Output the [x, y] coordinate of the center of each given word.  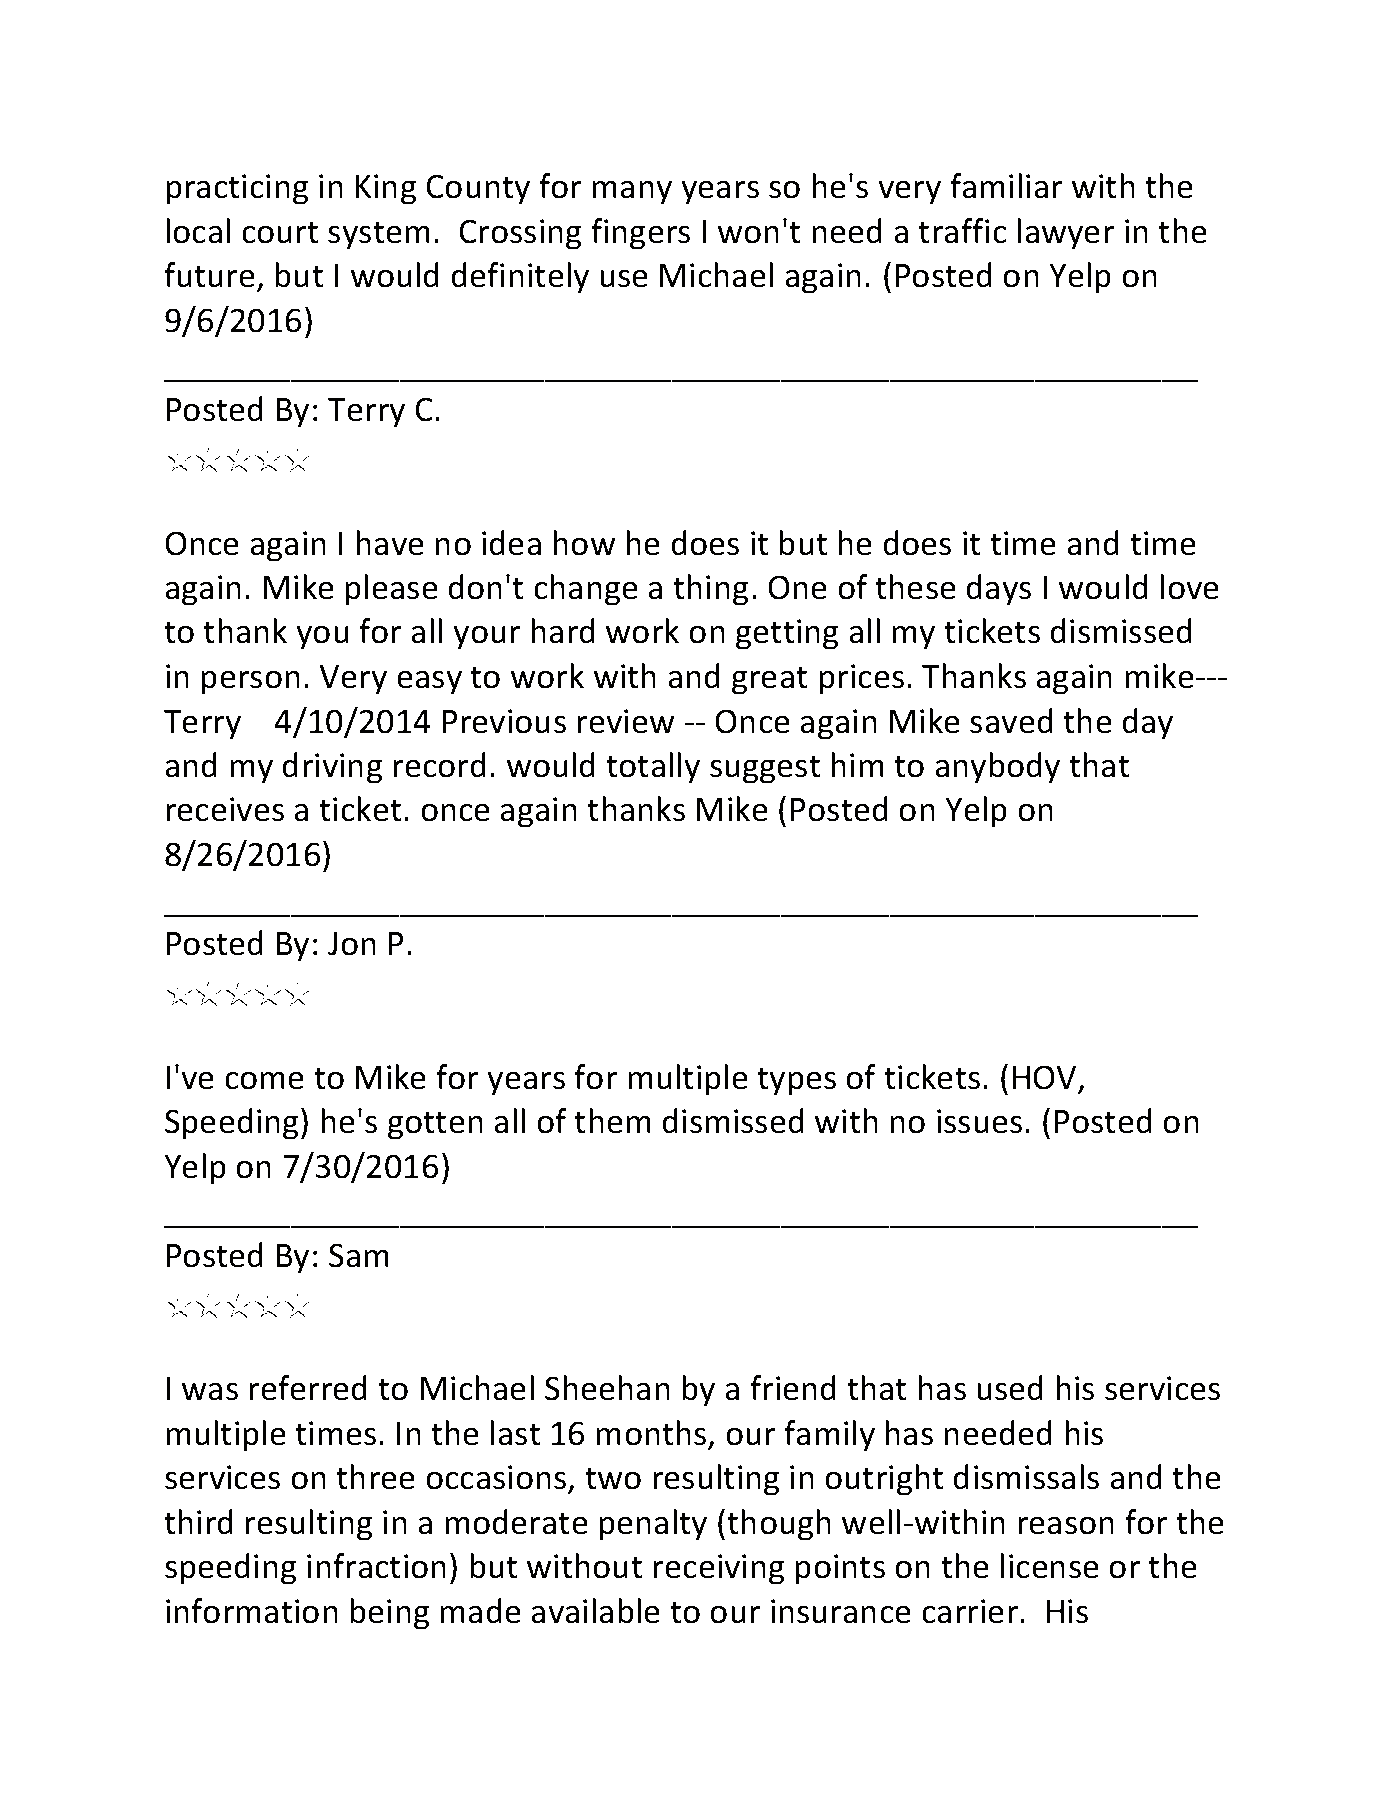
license [1049, 1566]
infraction [376, 1566]
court [280, 232]
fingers [640, 234]
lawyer [1065, 234]
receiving [718, 1569]
